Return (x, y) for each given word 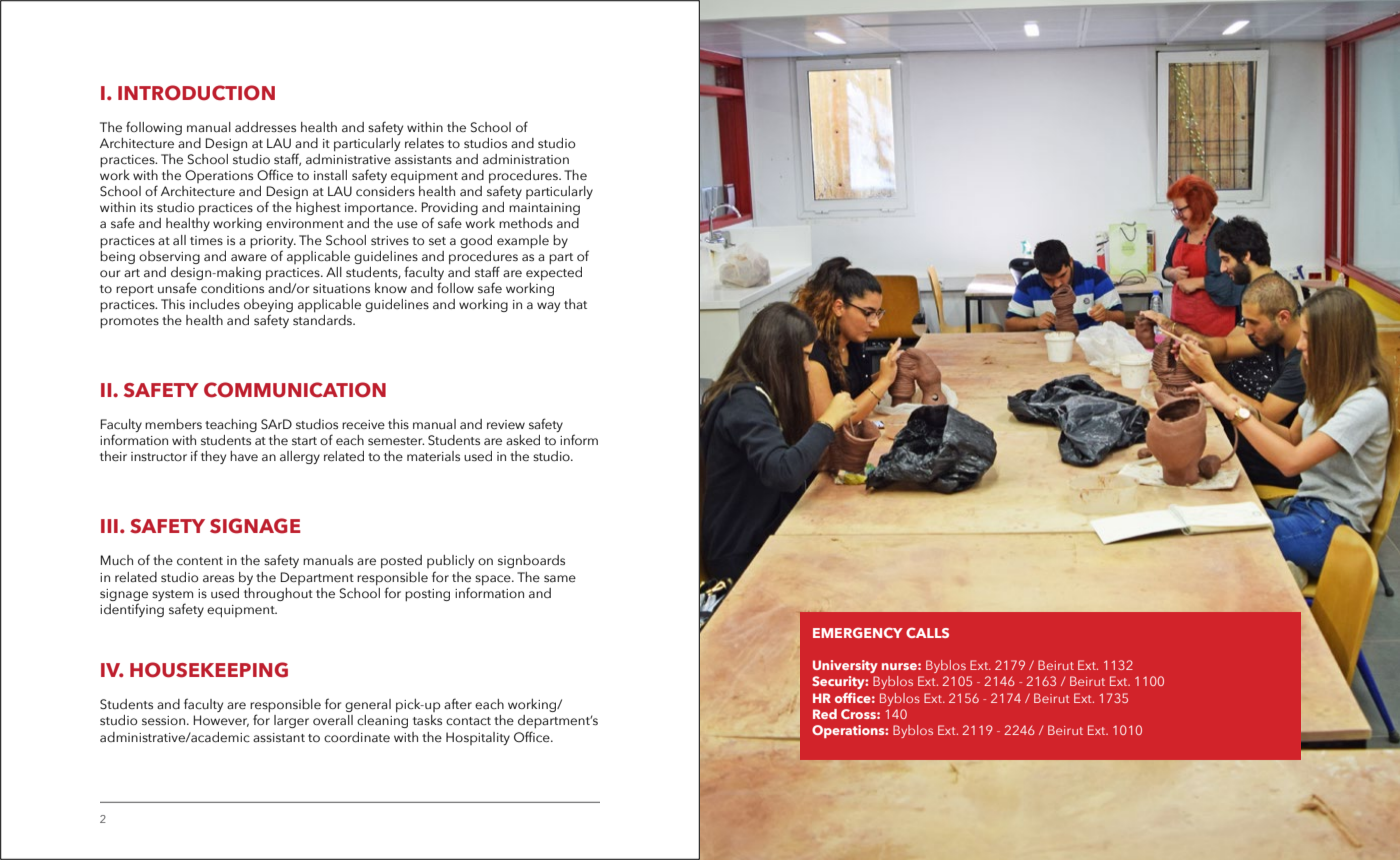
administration (526, 159)
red (825, 714)
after (458, 704)
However (221, 721)
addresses (265, 127)
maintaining (544, 209)
